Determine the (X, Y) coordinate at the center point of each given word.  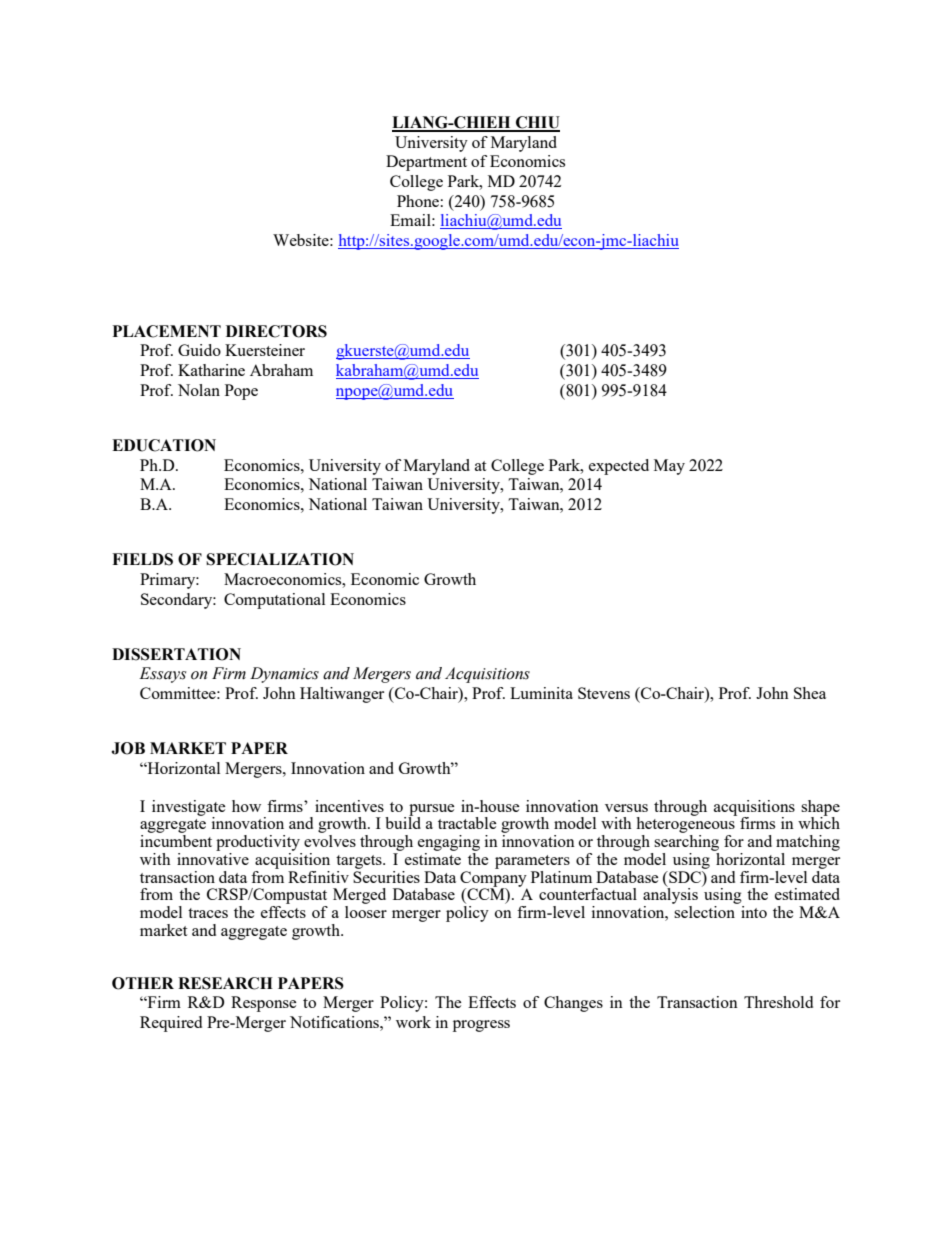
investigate (189, 809)
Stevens (604, 693)
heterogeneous (686, 825)
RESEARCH (225, 983)
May (669, 467)
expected (619, 467)
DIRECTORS (276, 331)
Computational (274, 601)
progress (481, 1026)
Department (426, 163)
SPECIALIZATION (280, 559)
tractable (467, 823)
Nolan (199, 390)
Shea (810, 693)
